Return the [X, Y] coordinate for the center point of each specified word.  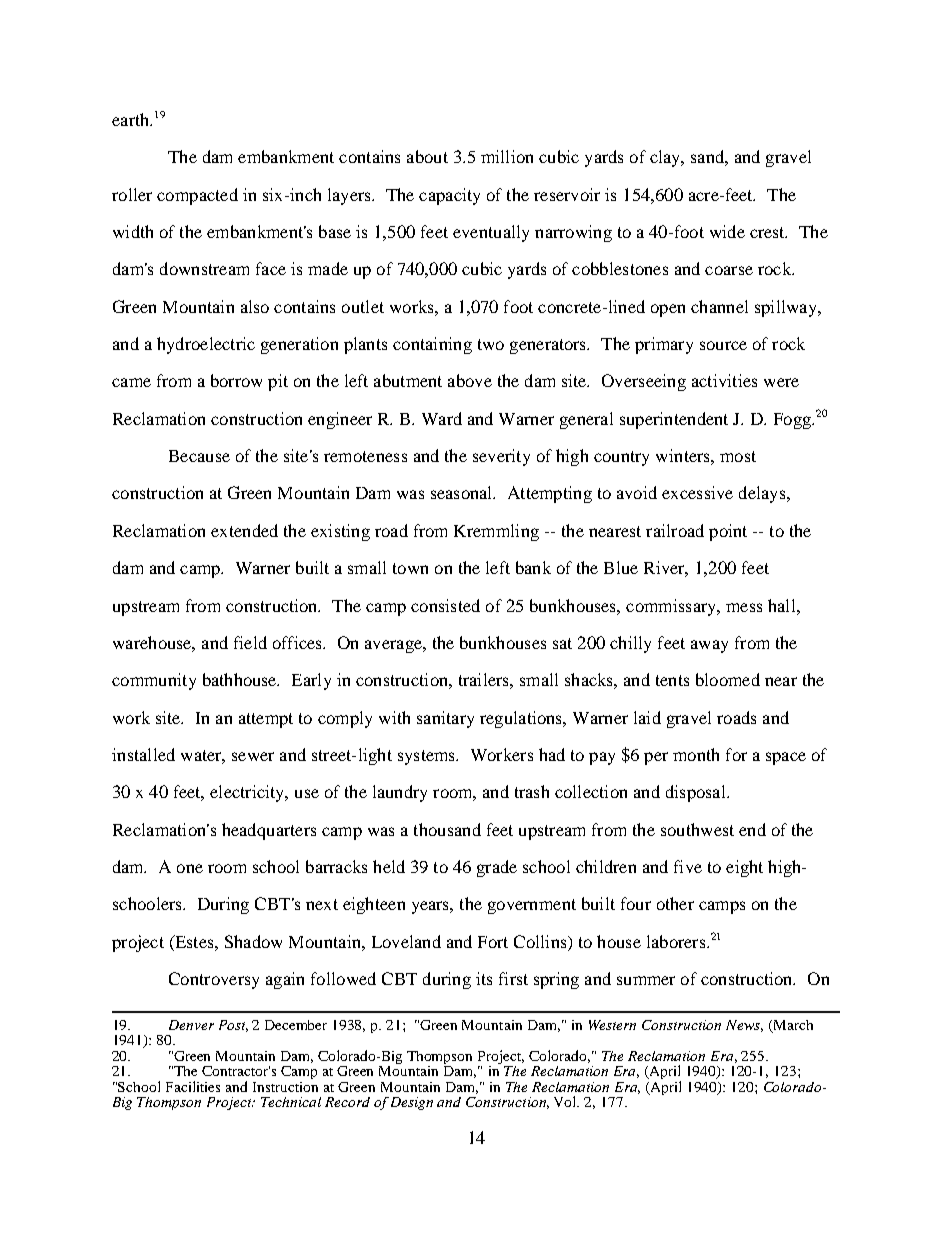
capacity [449, 196]
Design [412, 1103]
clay [666, 158]
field [250, 642]
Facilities [193, 1086]
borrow [236, 380]
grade [497, 868]
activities [724, 380]
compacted [197, 196]
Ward [442, 418]
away [709, 646]
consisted [445, 605]
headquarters [269, 831]
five [688, 866]
